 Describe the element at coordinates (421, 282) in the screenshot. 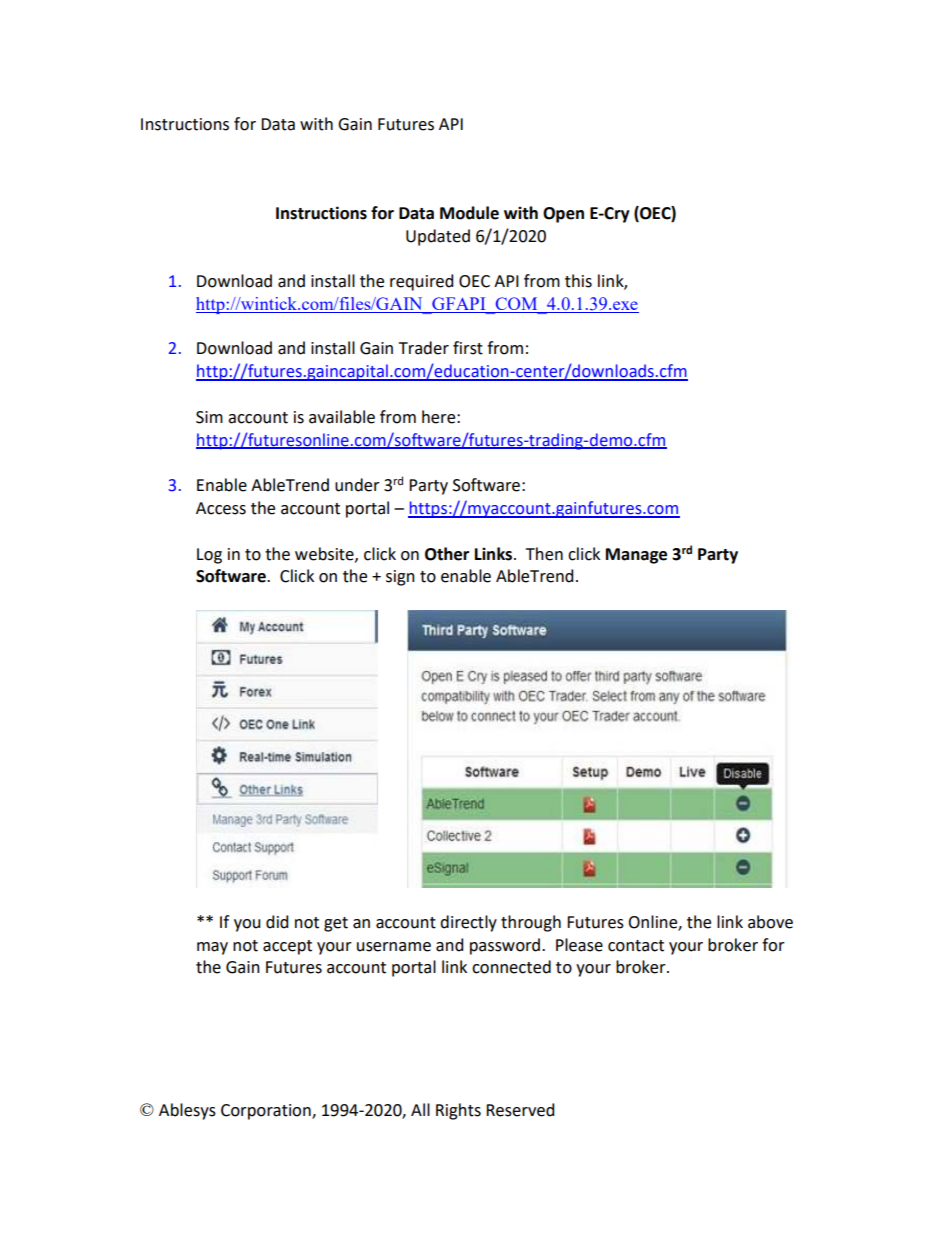

I see `required` at that location.
